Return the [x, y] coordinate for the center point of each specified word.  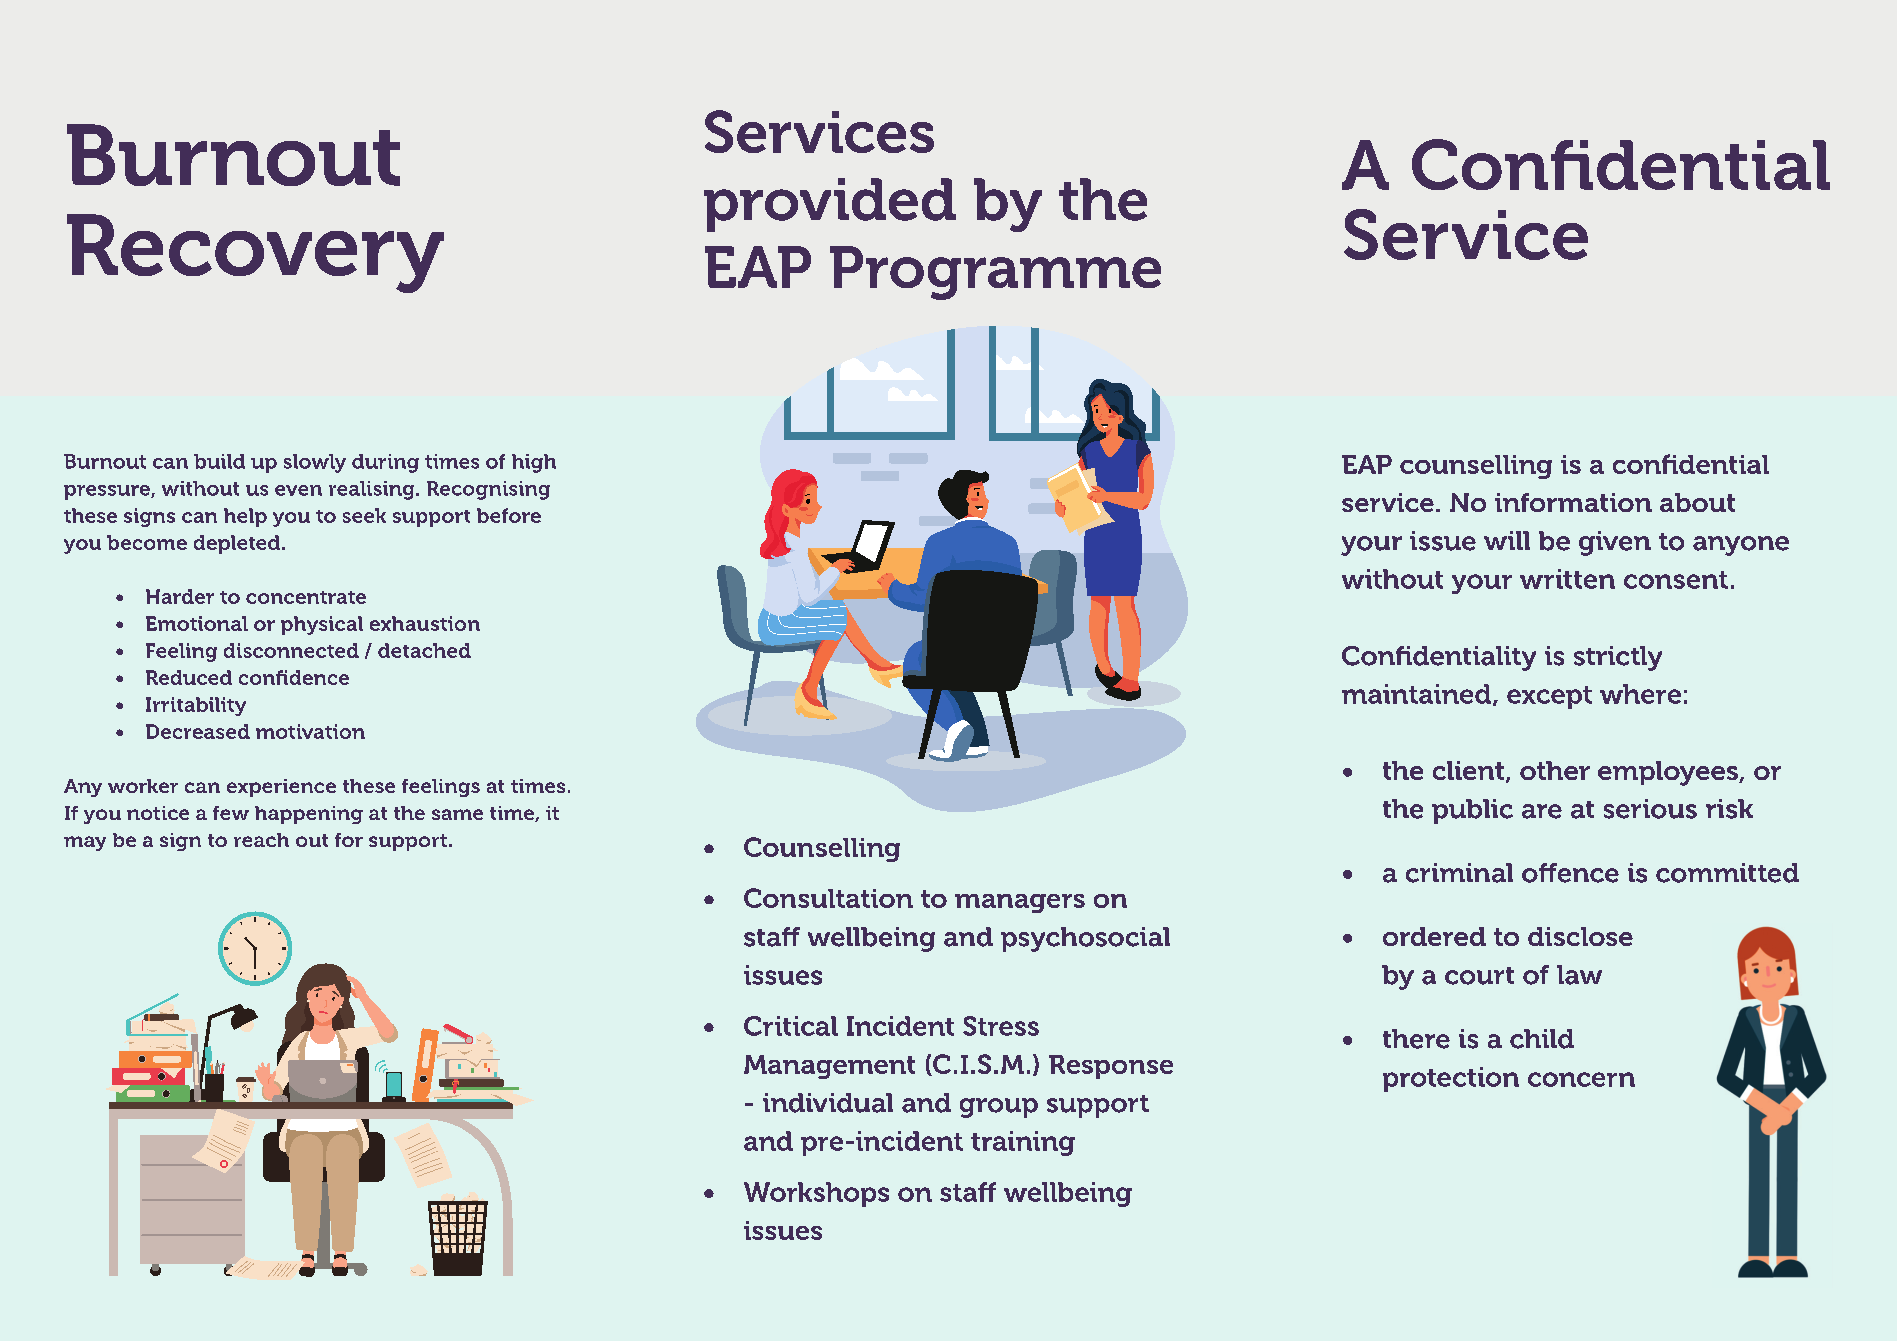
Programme [995, 273]
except [1549, 697]
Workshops [816, 1194]
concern [1581, 1079]
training [1023, 1143]
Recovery [255, 253]
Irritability [196, 706]
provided [830, 205]
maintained [1418, 695]
